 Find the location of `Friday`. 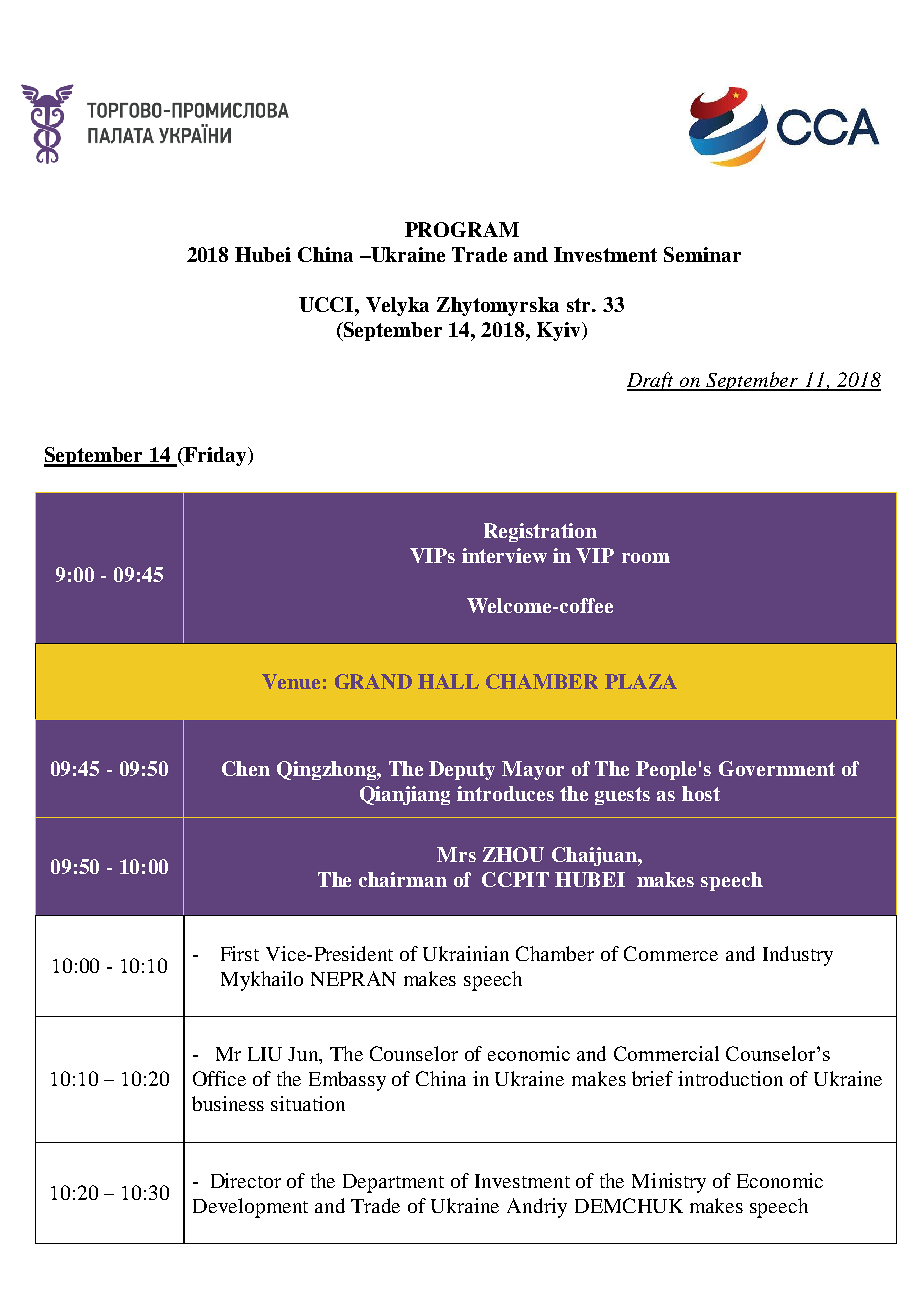

Friday is located at coordinates (214, 456).
